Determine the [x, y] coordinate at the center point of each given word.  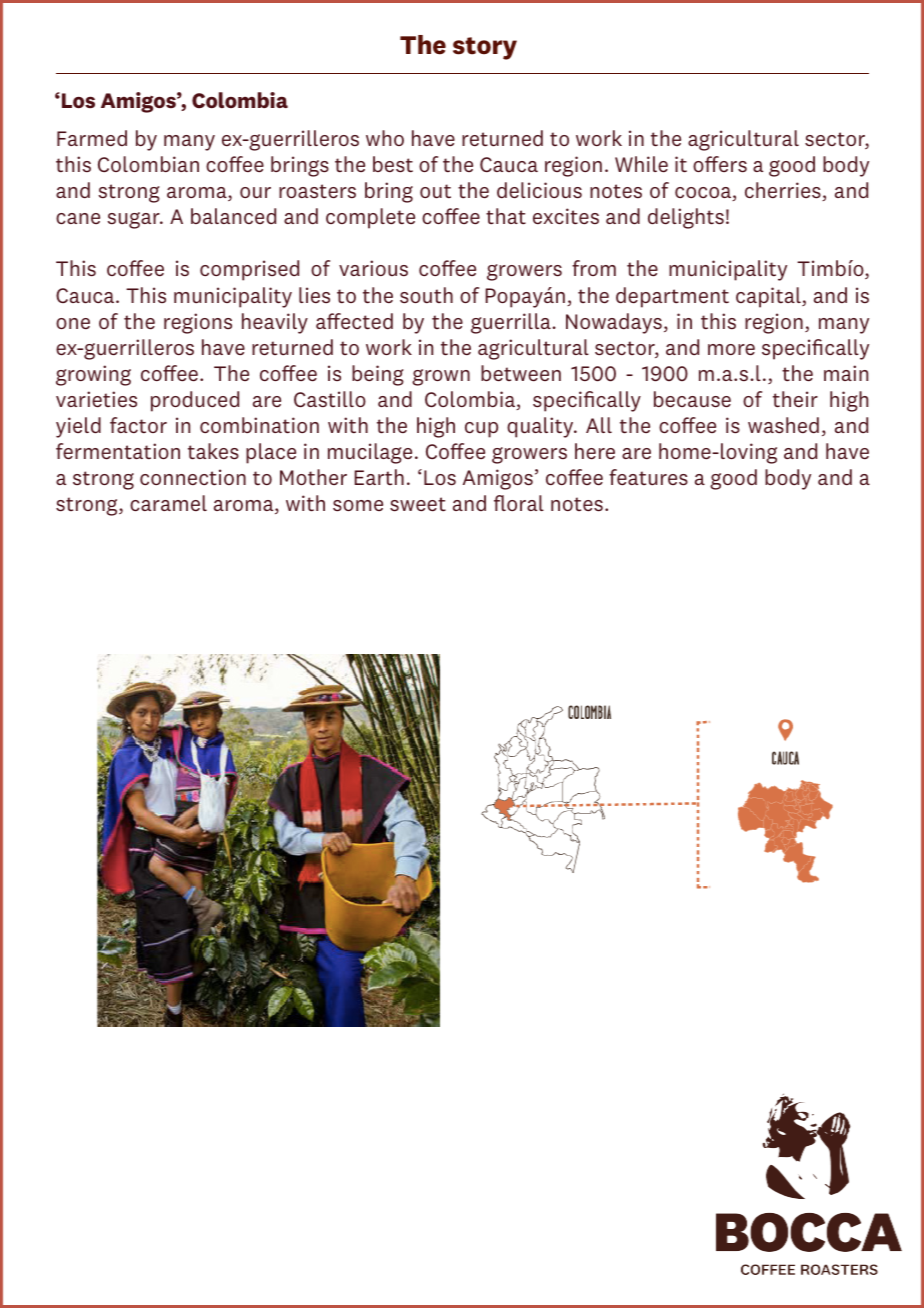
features [648, 477]
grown [441, 377]
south [426, 295]
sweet [418, 504]
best [393, 164]
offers [720, 164]
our [255, 193]
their [795, 399]
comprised [249, 270]
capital [769, 297]
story [485, 48]
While [641, 164]
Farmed [92, 138]
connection [193, 477]
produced [195, 401]
